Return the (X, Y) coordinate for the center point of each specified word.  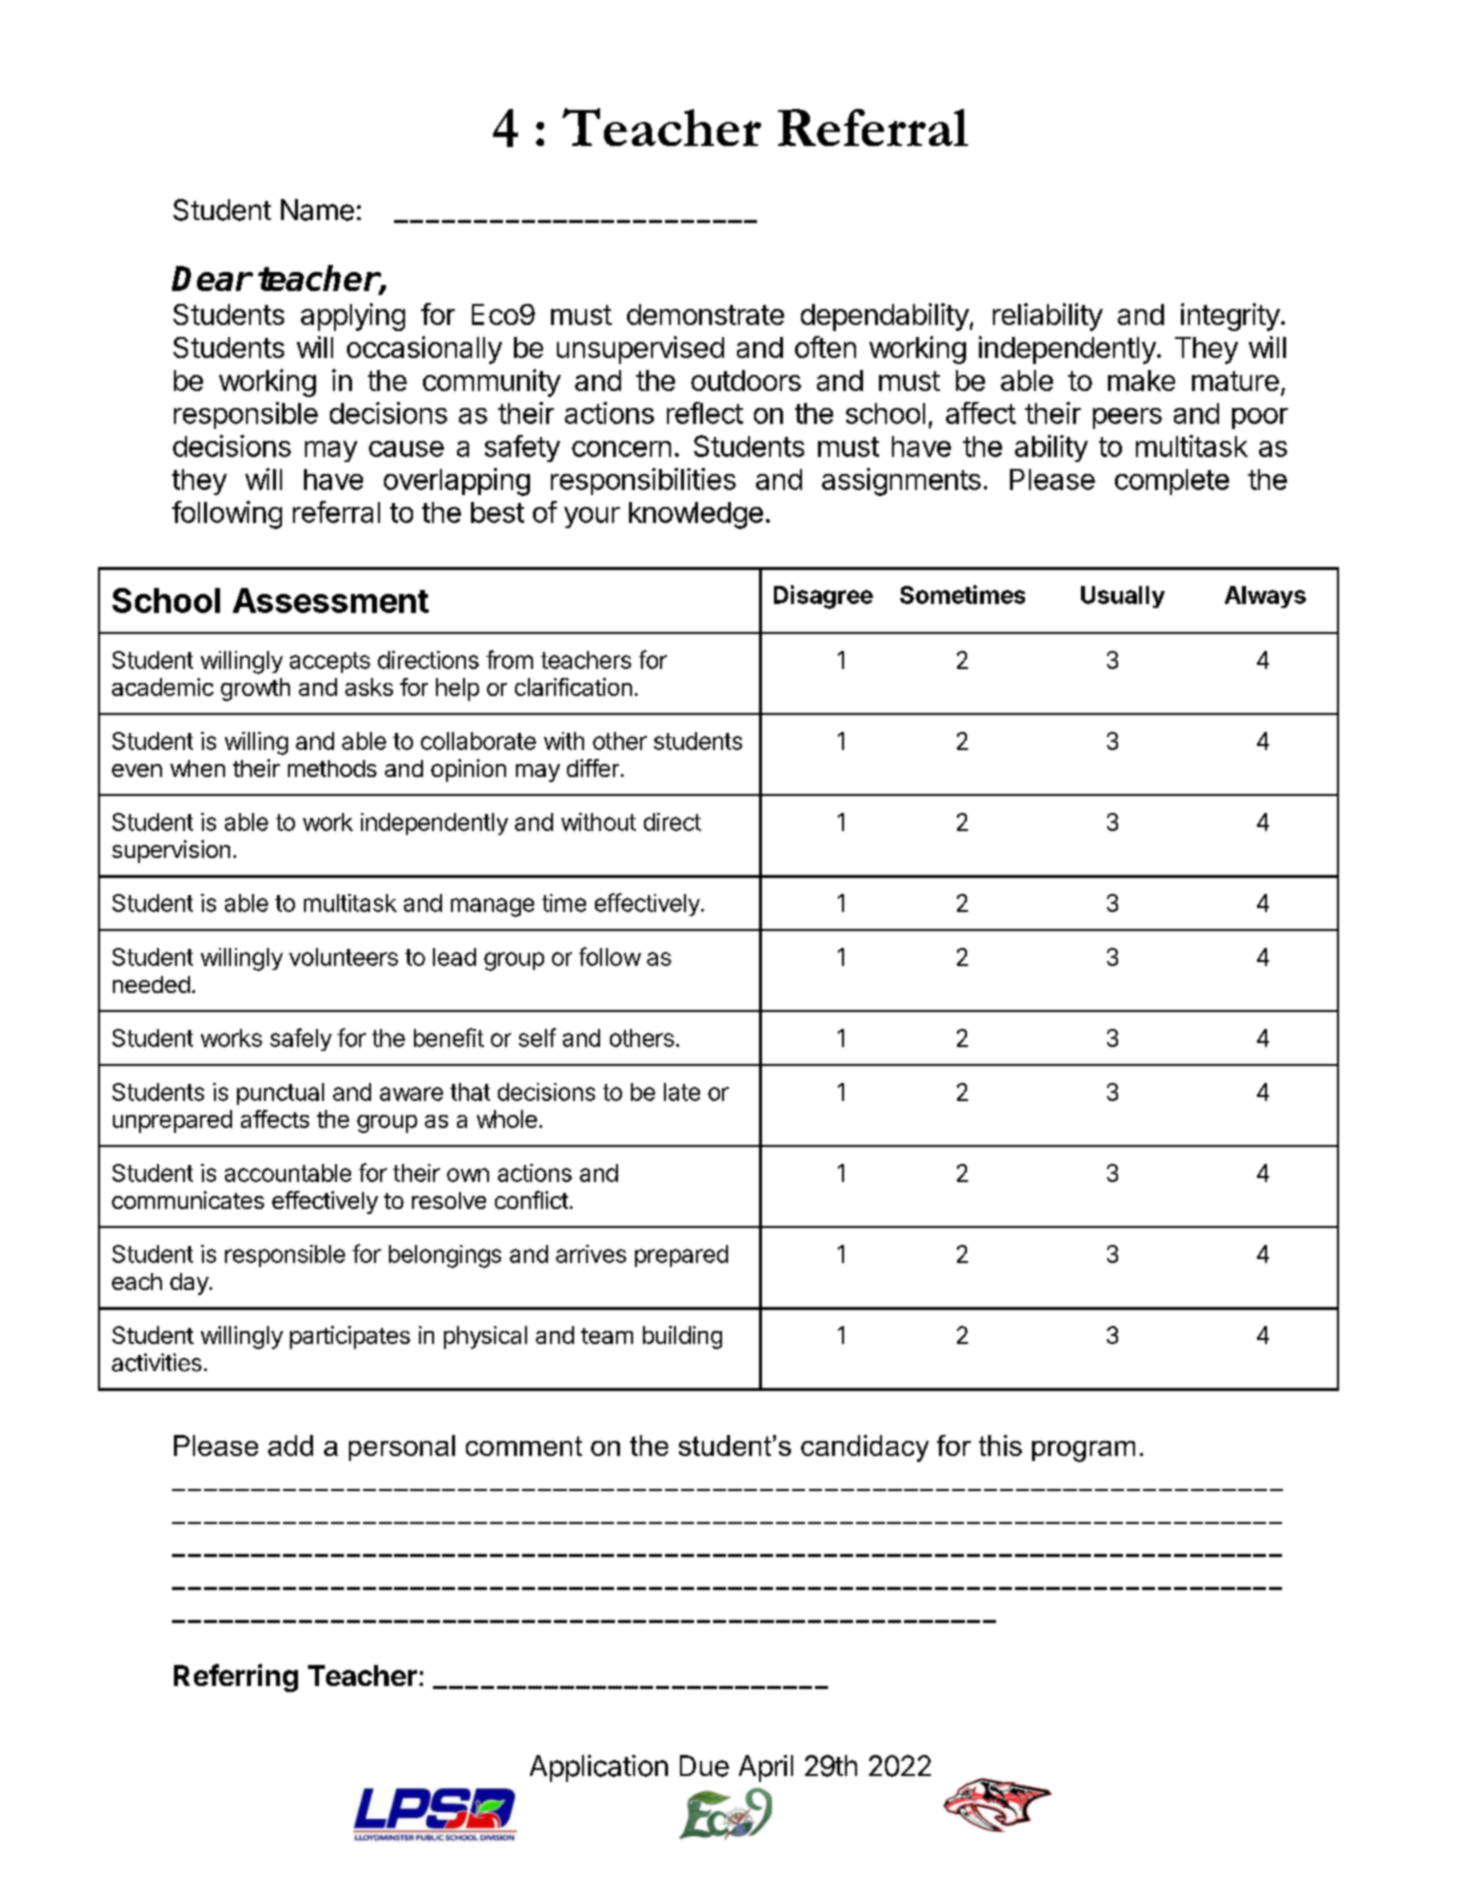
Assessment (331, 600)
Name (317, 210)
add (290, 1445)
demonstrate (705, 314)
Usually (1123, 597)
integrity (1230, 317)
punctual (280, 1094)
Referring (236, 1678)
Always (1265, 597)
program (1083, 1451)
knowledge (696, 515)
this (1000, 1445)
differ (593, 768)
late (682, 1092)
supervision (171, 851)
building (682, 1337)
